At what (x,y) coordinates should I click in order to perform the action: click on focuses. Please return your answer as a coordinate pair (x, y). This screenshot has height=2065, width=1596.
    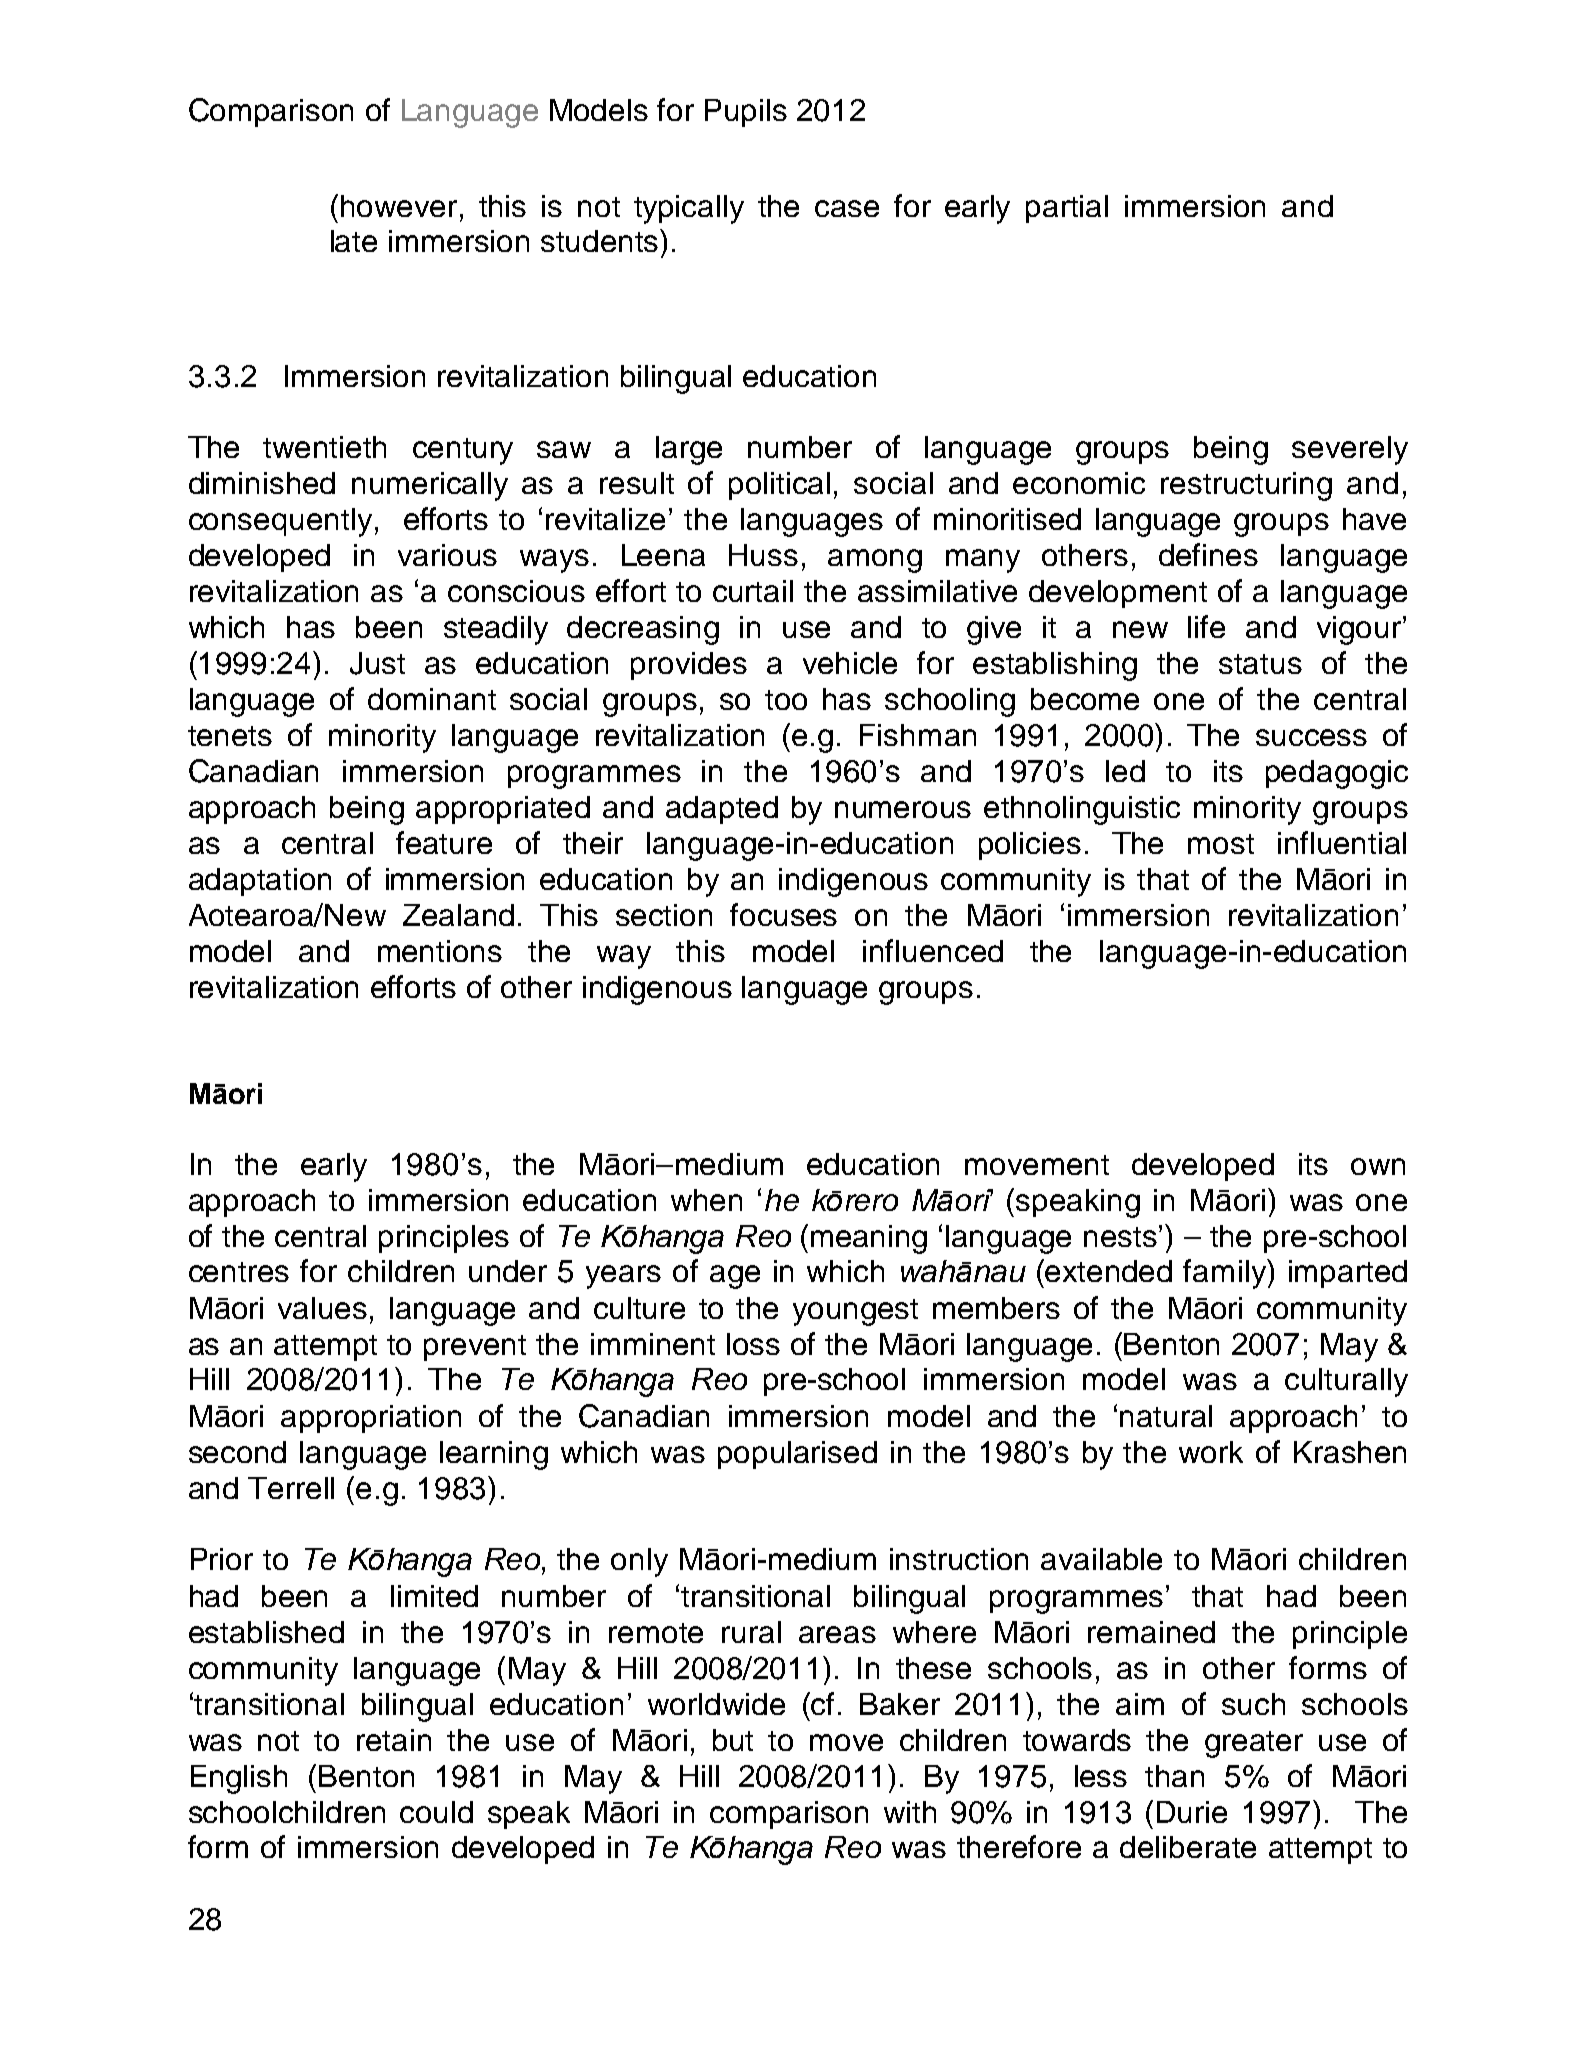
    Looking at the image, I should click on (783, 914).
